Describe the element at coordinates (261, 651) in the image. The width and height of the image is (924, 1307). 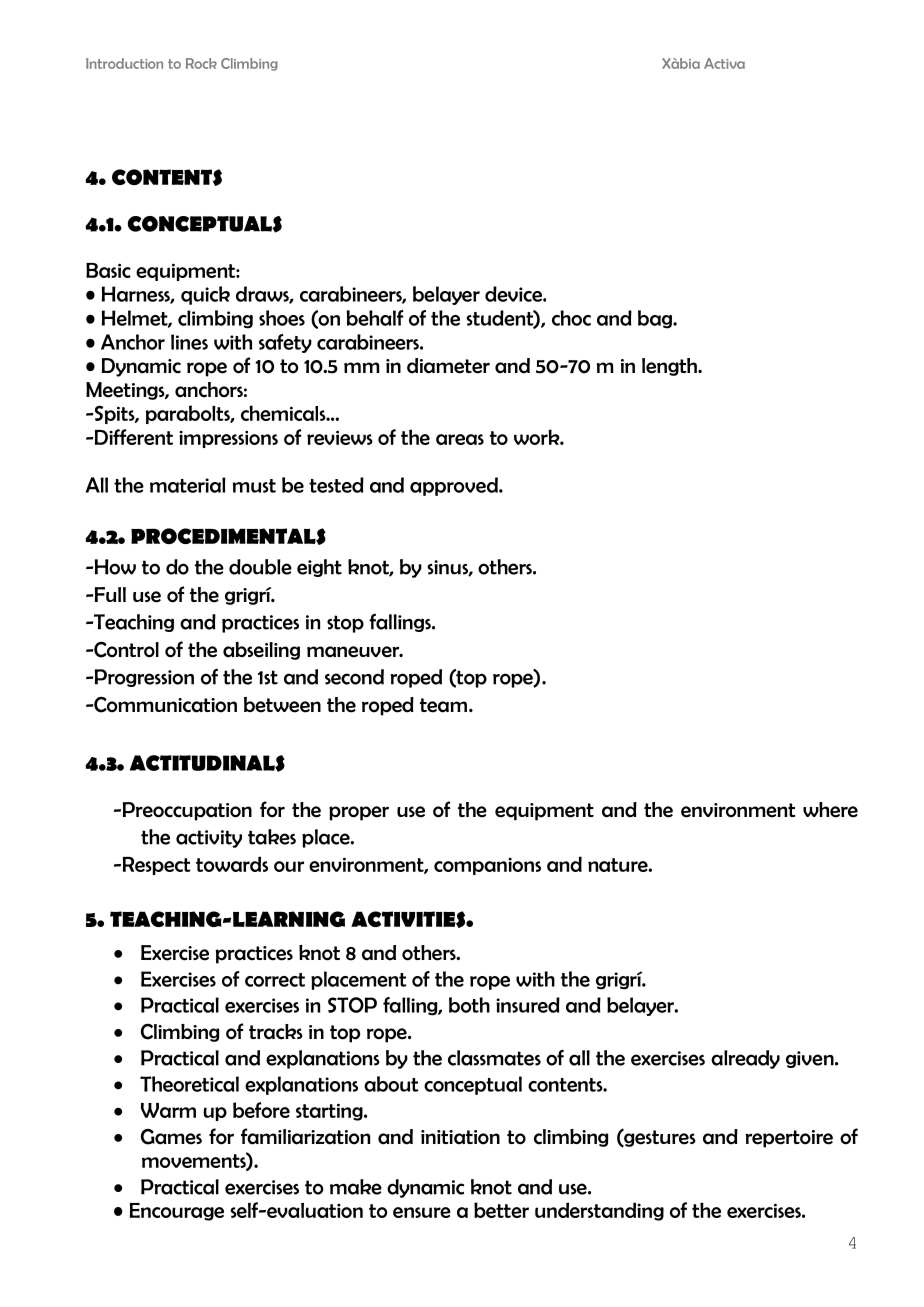
I see `abseiling` at that location.
